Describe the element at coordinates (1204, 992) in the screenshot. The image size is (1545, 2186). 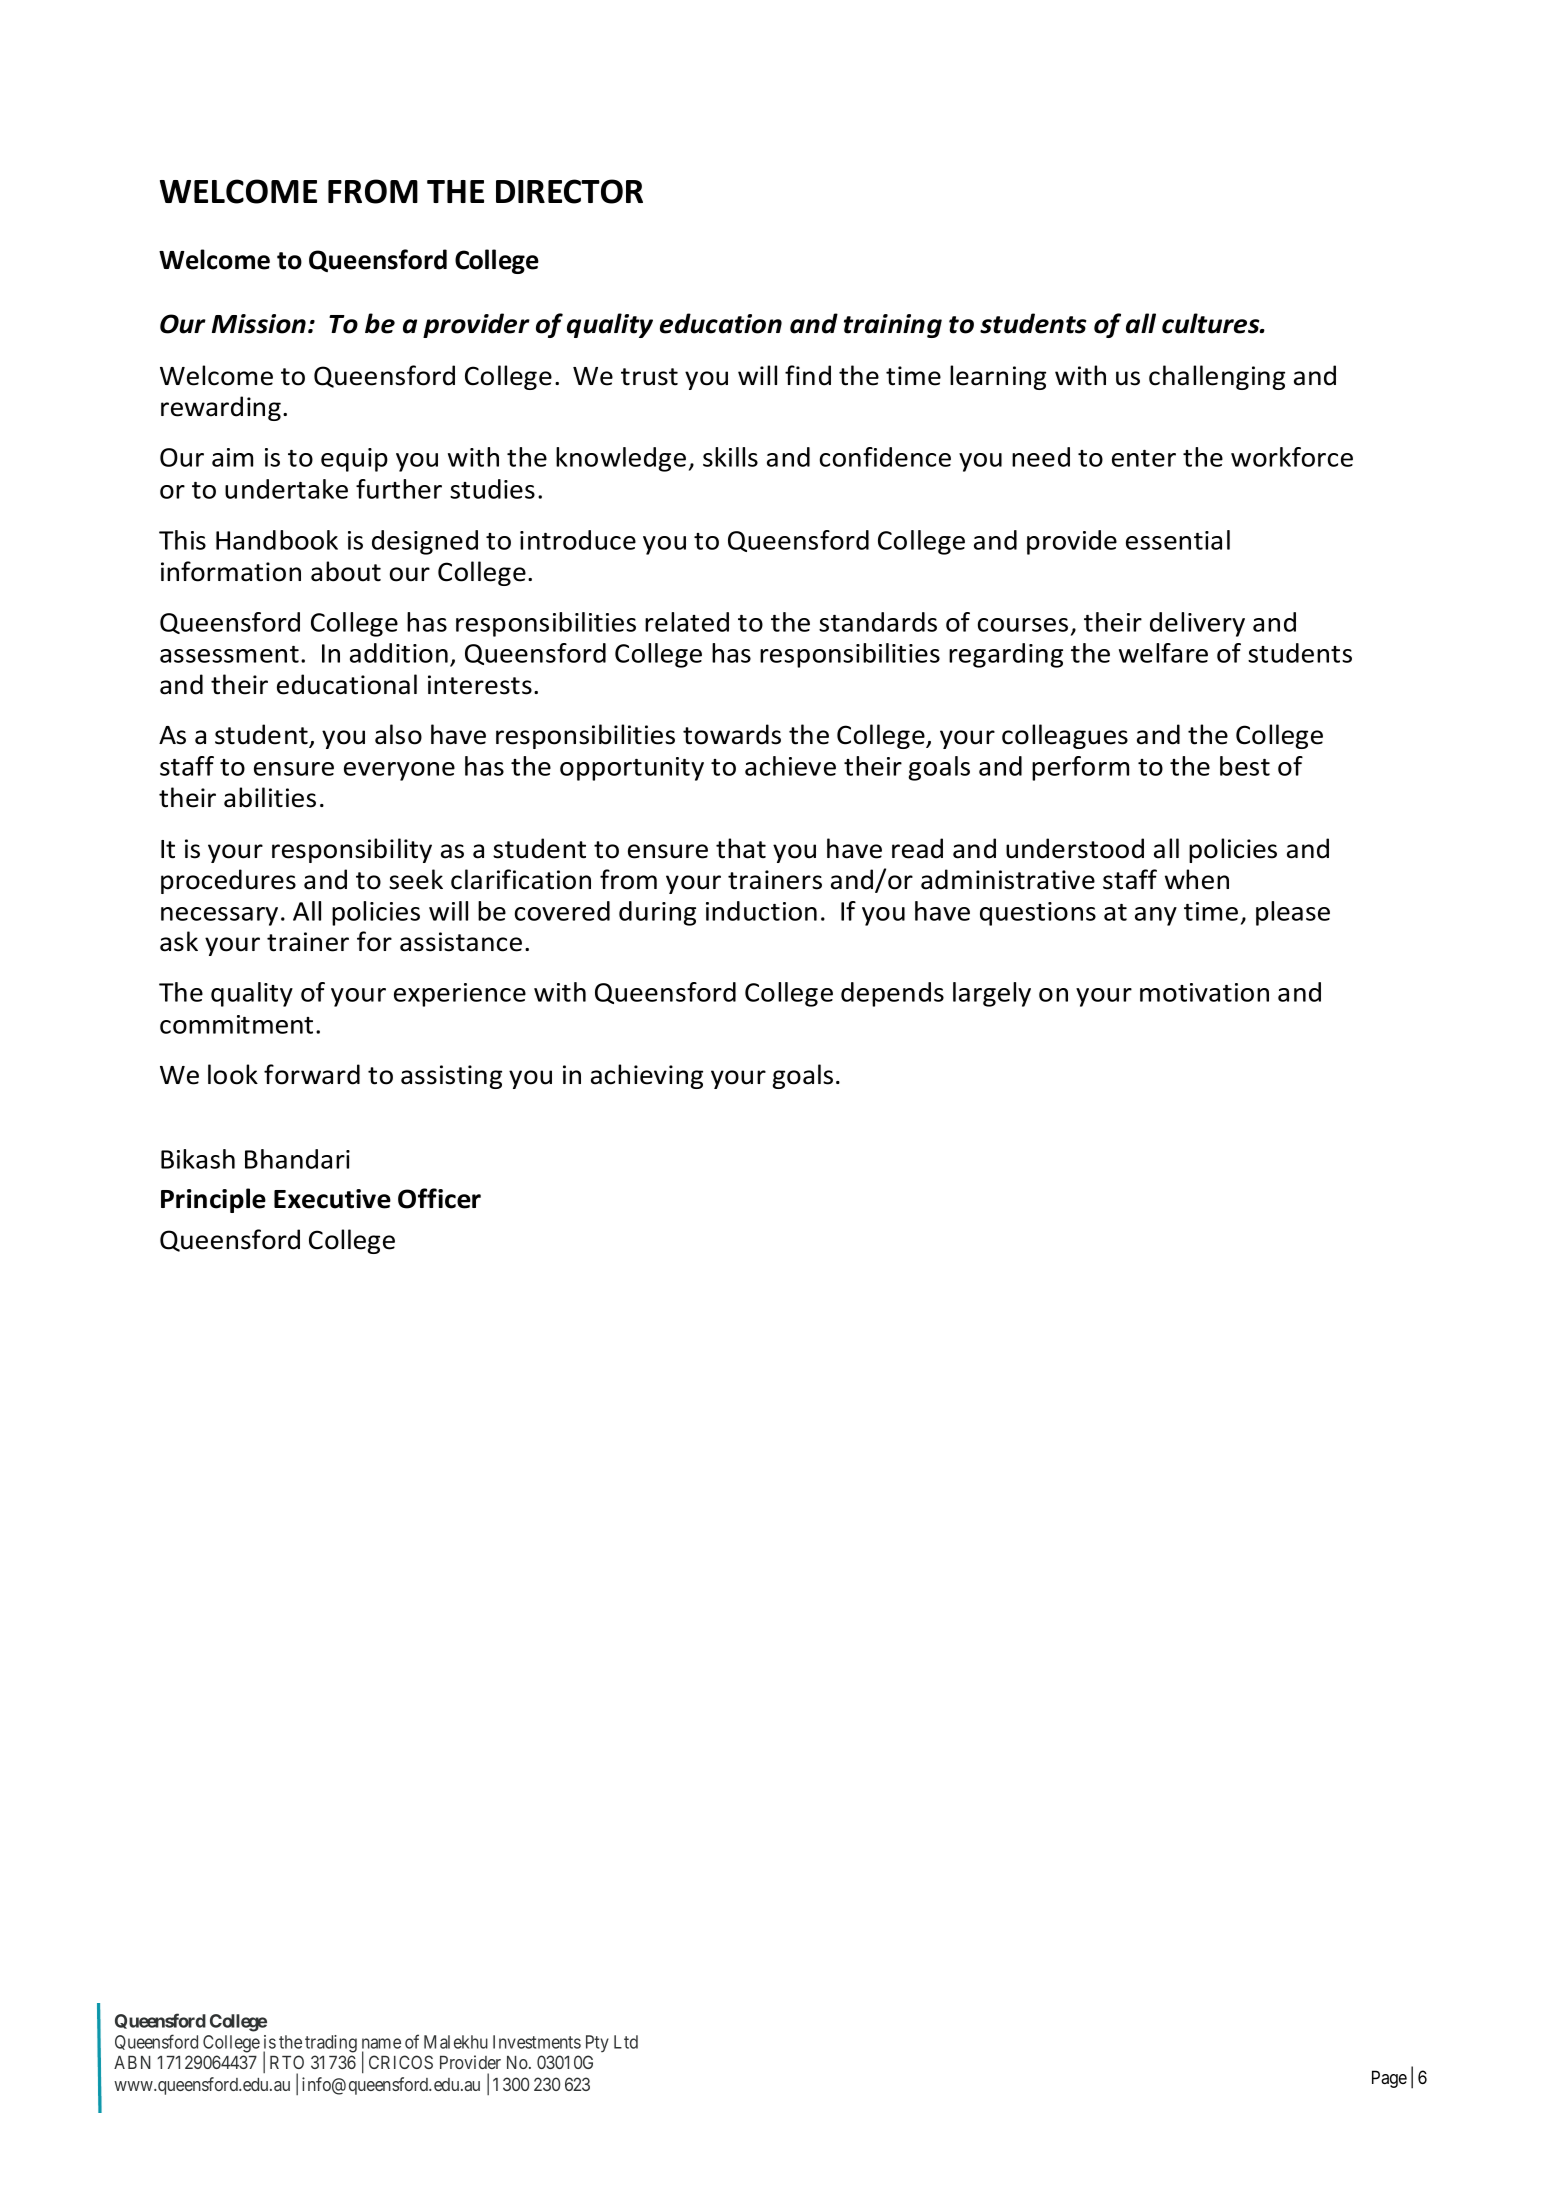
I see `motivation` at that location.
